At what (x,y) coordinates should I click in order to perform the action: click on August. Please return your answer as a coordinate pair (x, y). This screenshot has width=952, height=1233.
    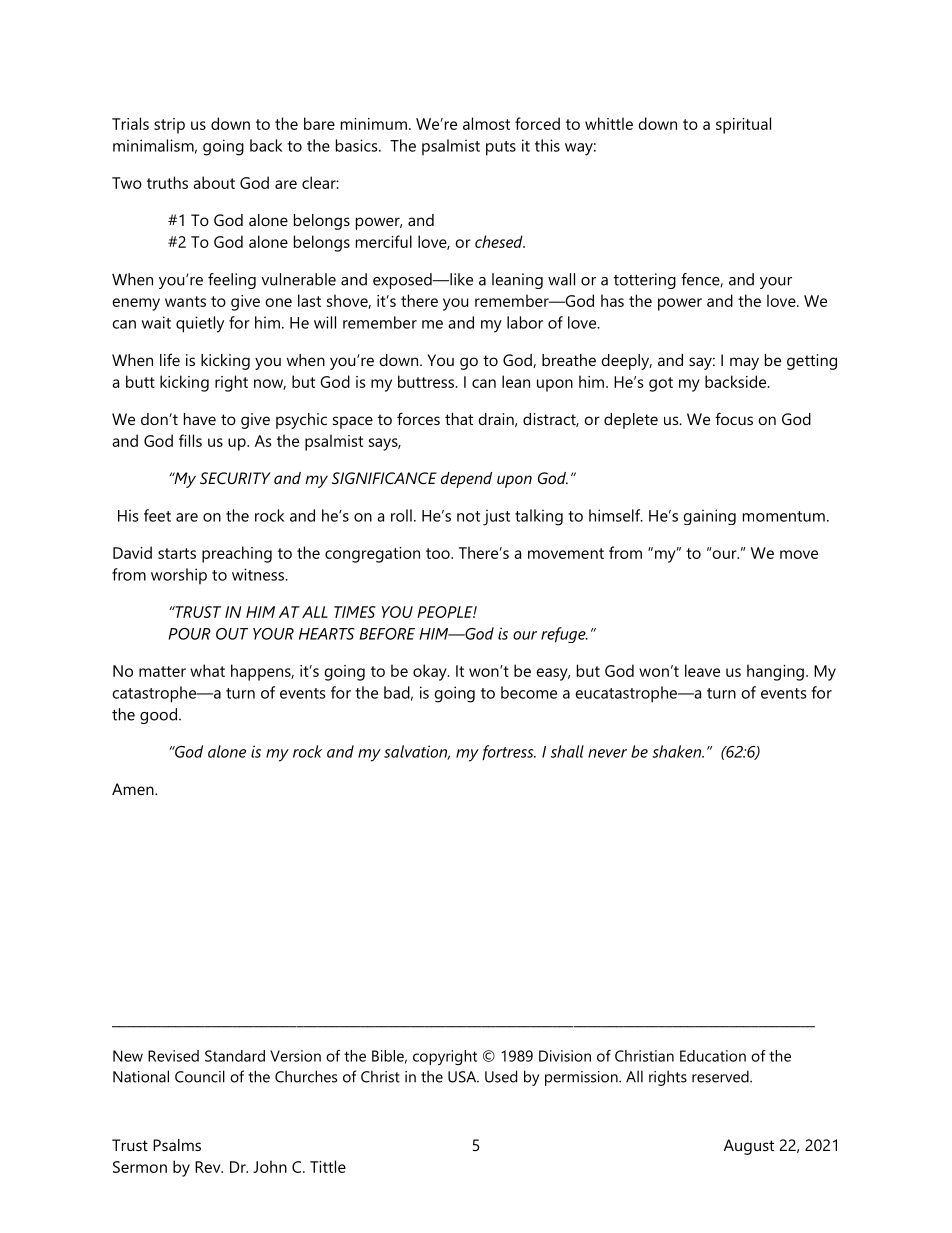
    Looking at the image, I should click on (749, 1147).
